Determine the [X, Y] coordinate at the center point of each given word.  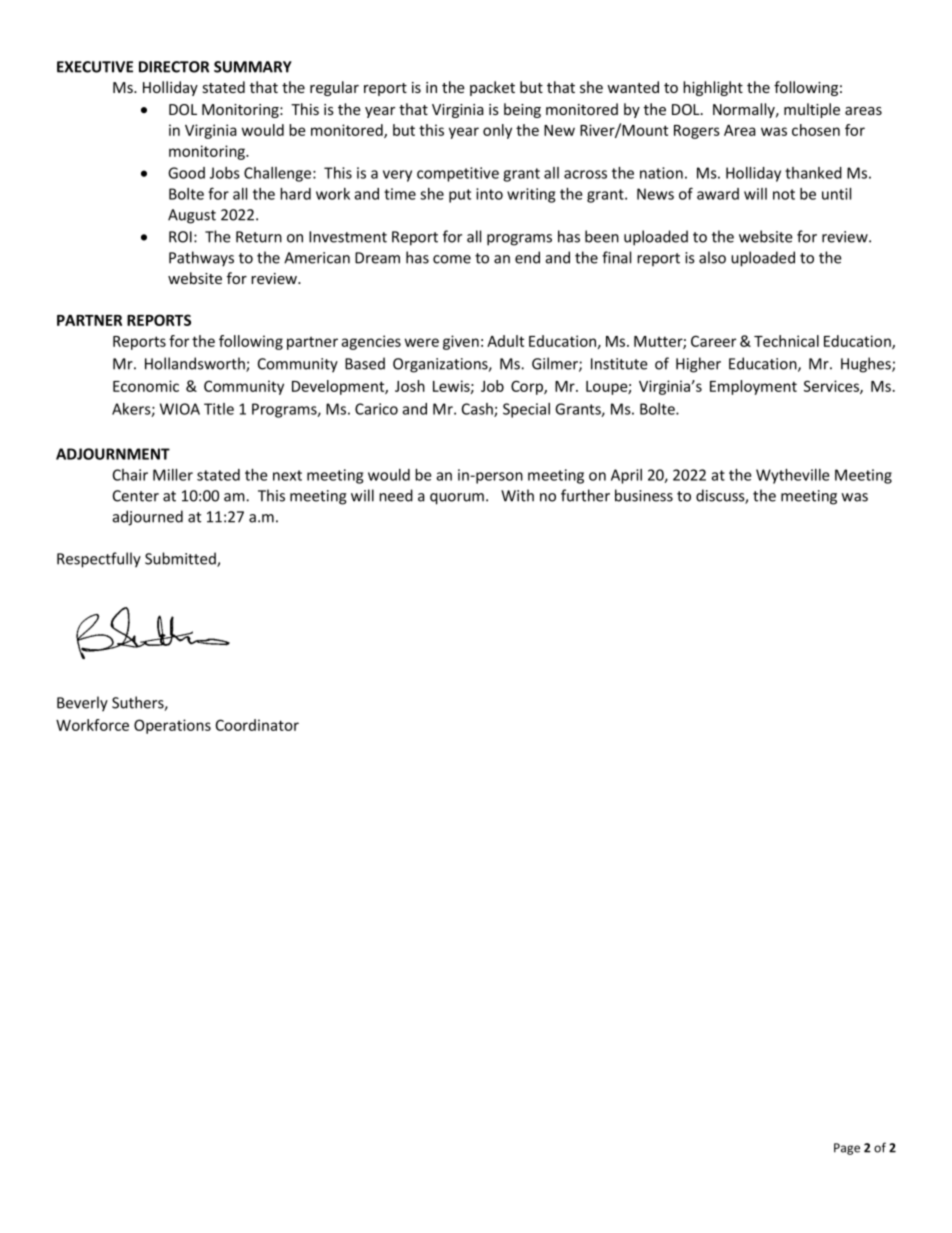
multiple [812, 110]
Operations [172, 726]
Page [847, 1149]
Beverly [82, 704]
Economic [146, 386]
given [461, 342]
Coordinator [257, 725]
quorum [457, 499]
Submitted [181, 559]
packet [492, 88]
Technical [786, 341]
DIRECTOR [174, 67]
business [644, 495]
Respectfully [99, 560]
